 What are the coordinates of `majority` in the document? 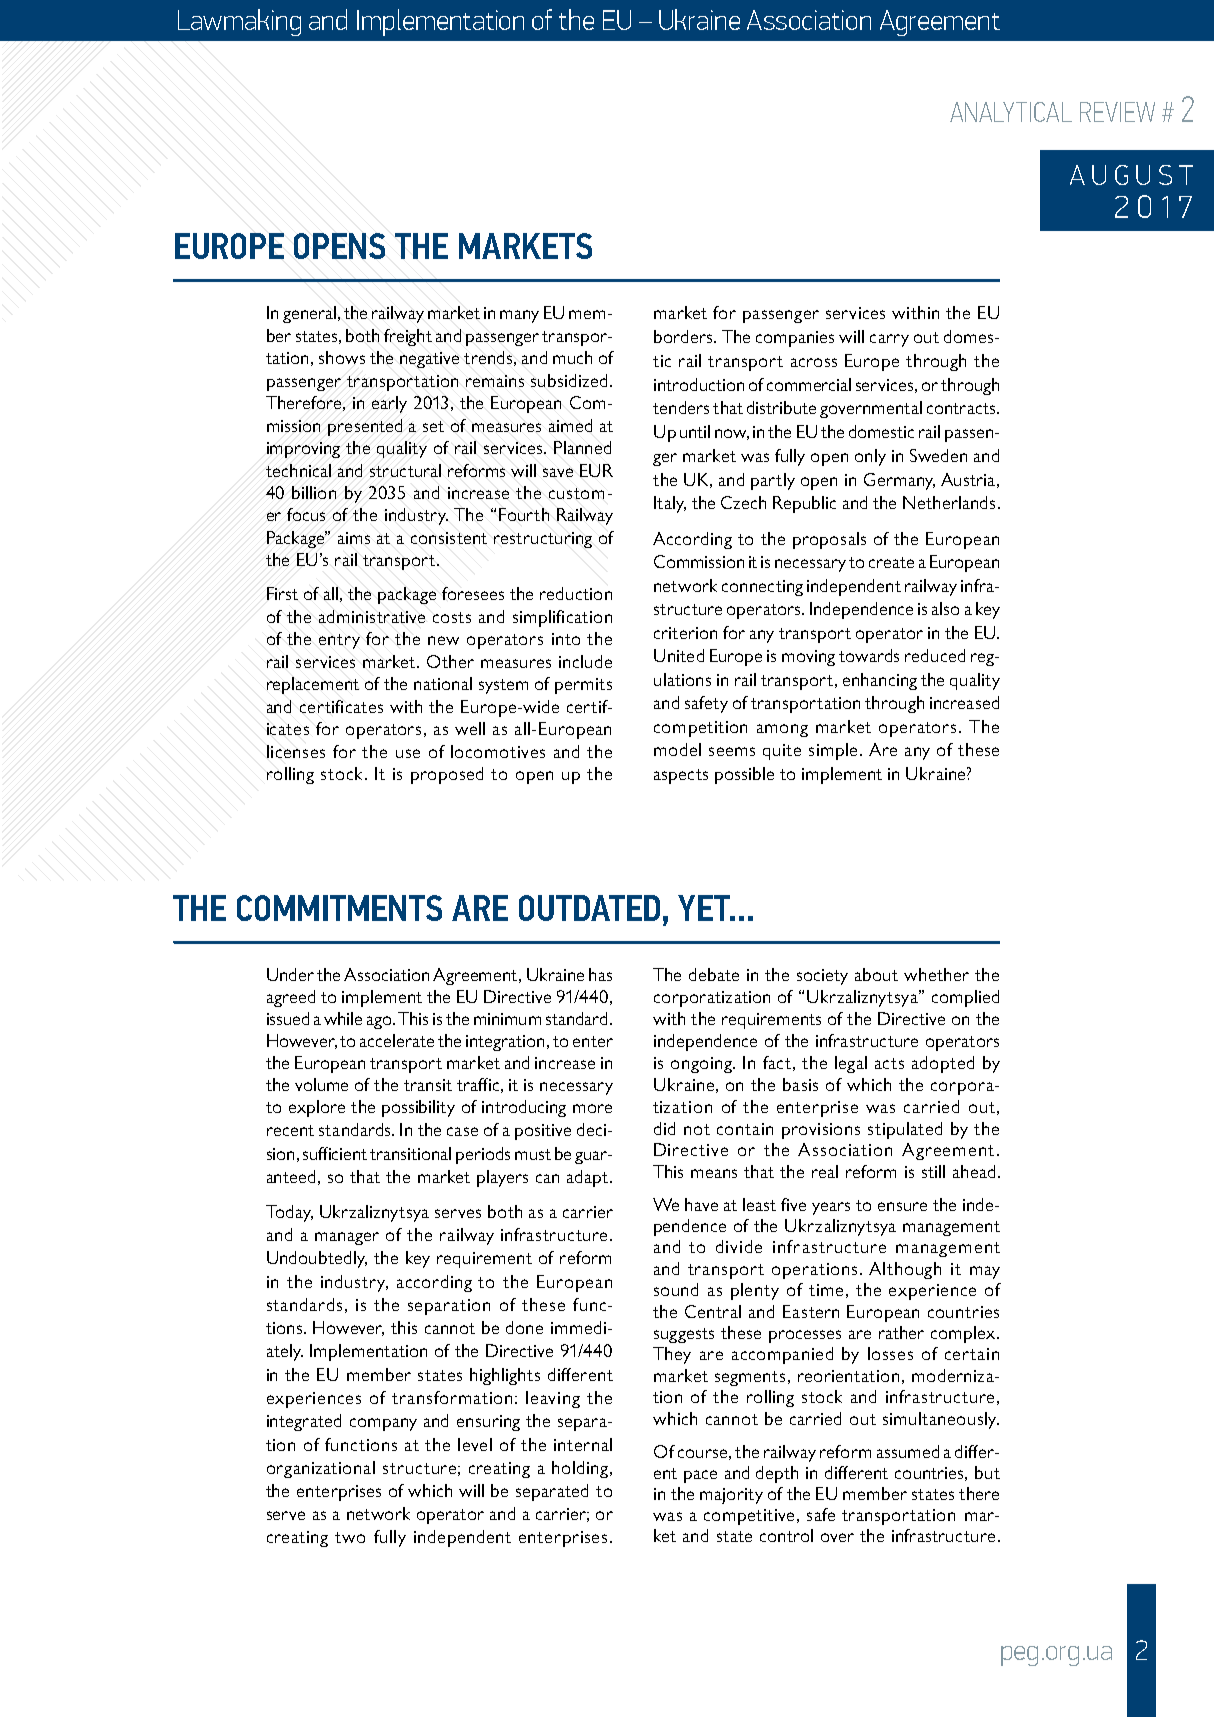 It's located at (731, 1496).
